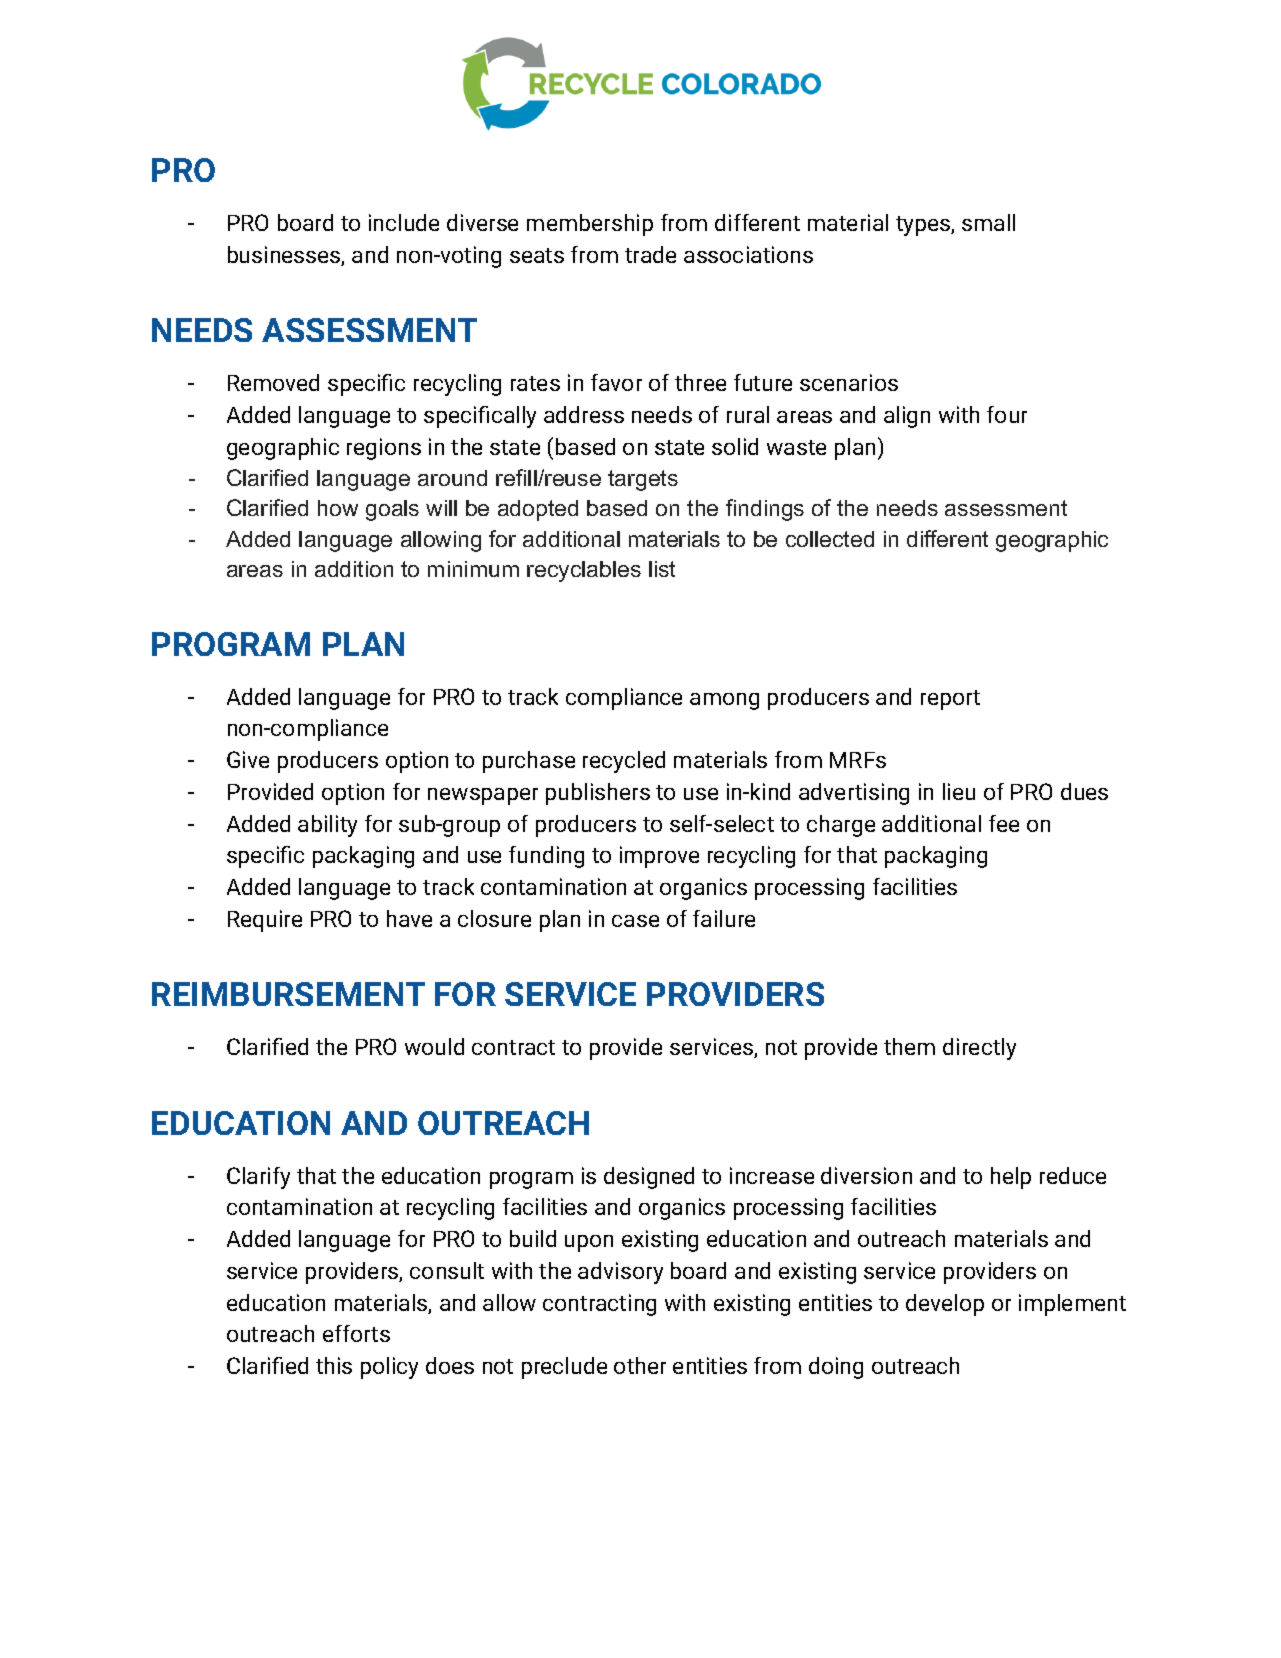  Describe the element at coordinates (640, 1365) in the document. I see `other` at that location.
